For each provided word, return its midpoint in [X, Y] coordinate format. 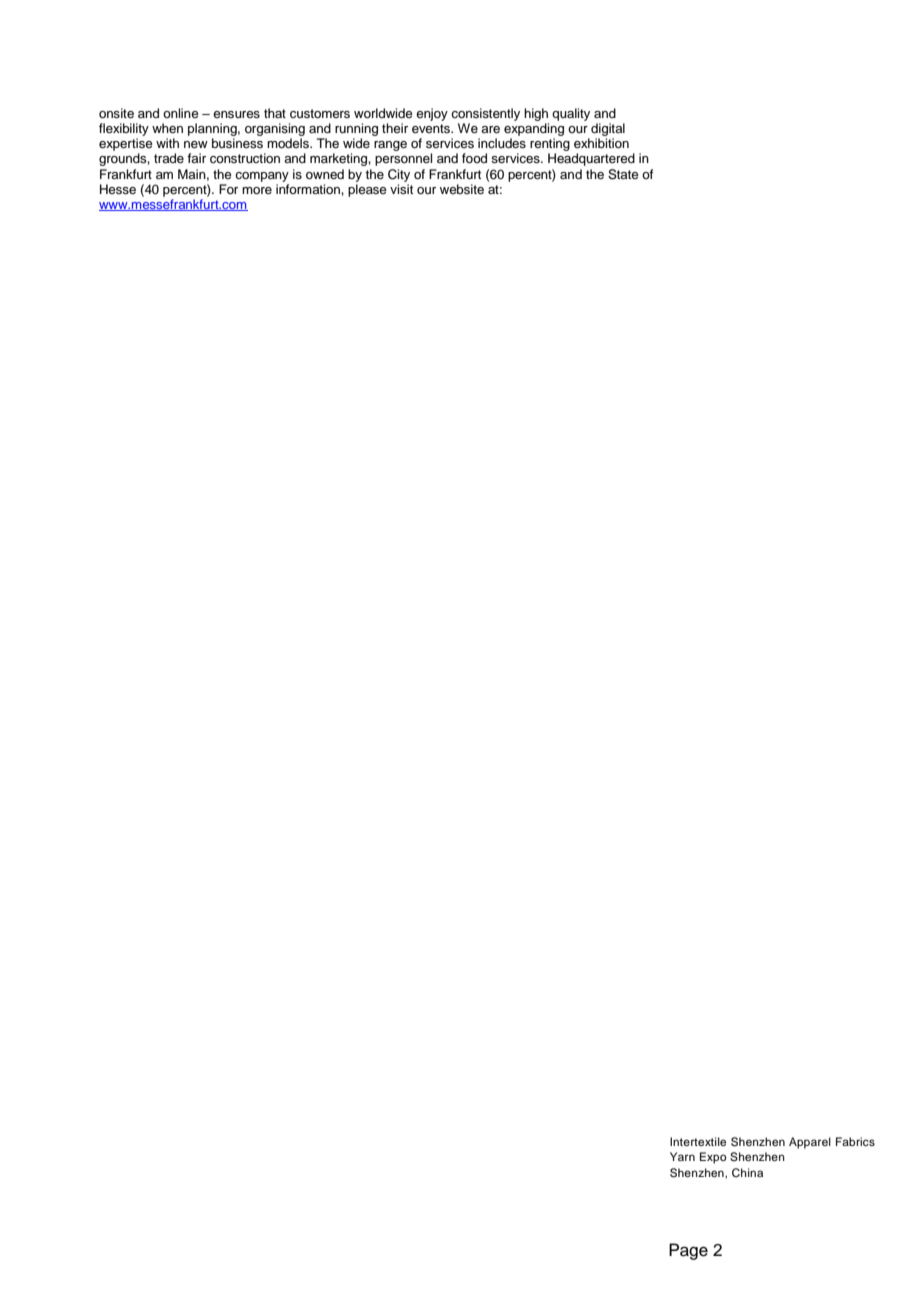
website [462, 189]
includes [502, 143]
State [623, 174]
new [196, 144]
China [747, 1173]
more [257, 190]
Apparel [810, 1143]
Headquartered [591, 159]
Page [688, 1251]
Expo [713, 1158]
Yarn [682, 1156]
